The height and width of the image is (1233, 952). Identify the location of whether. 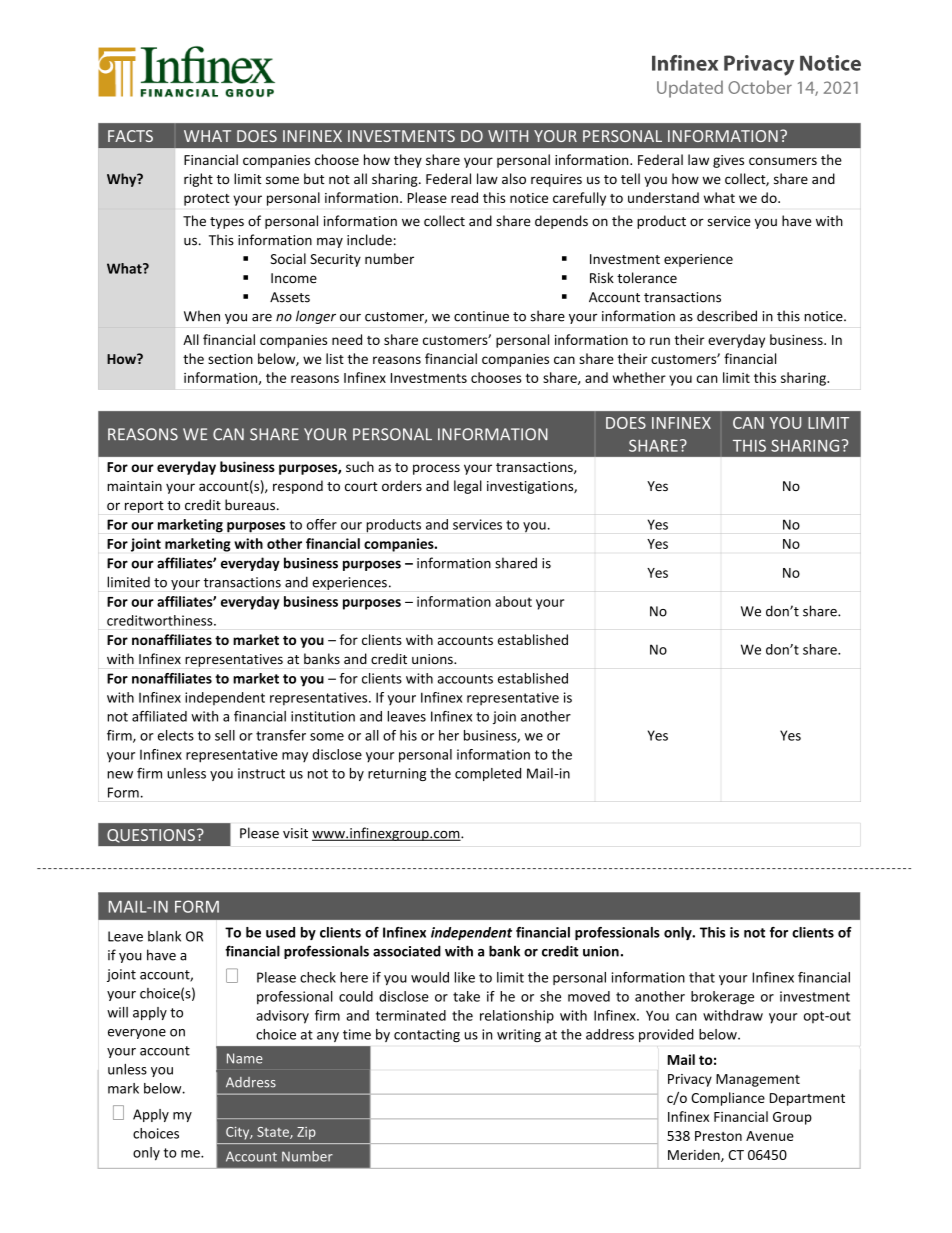
(639, 377).
